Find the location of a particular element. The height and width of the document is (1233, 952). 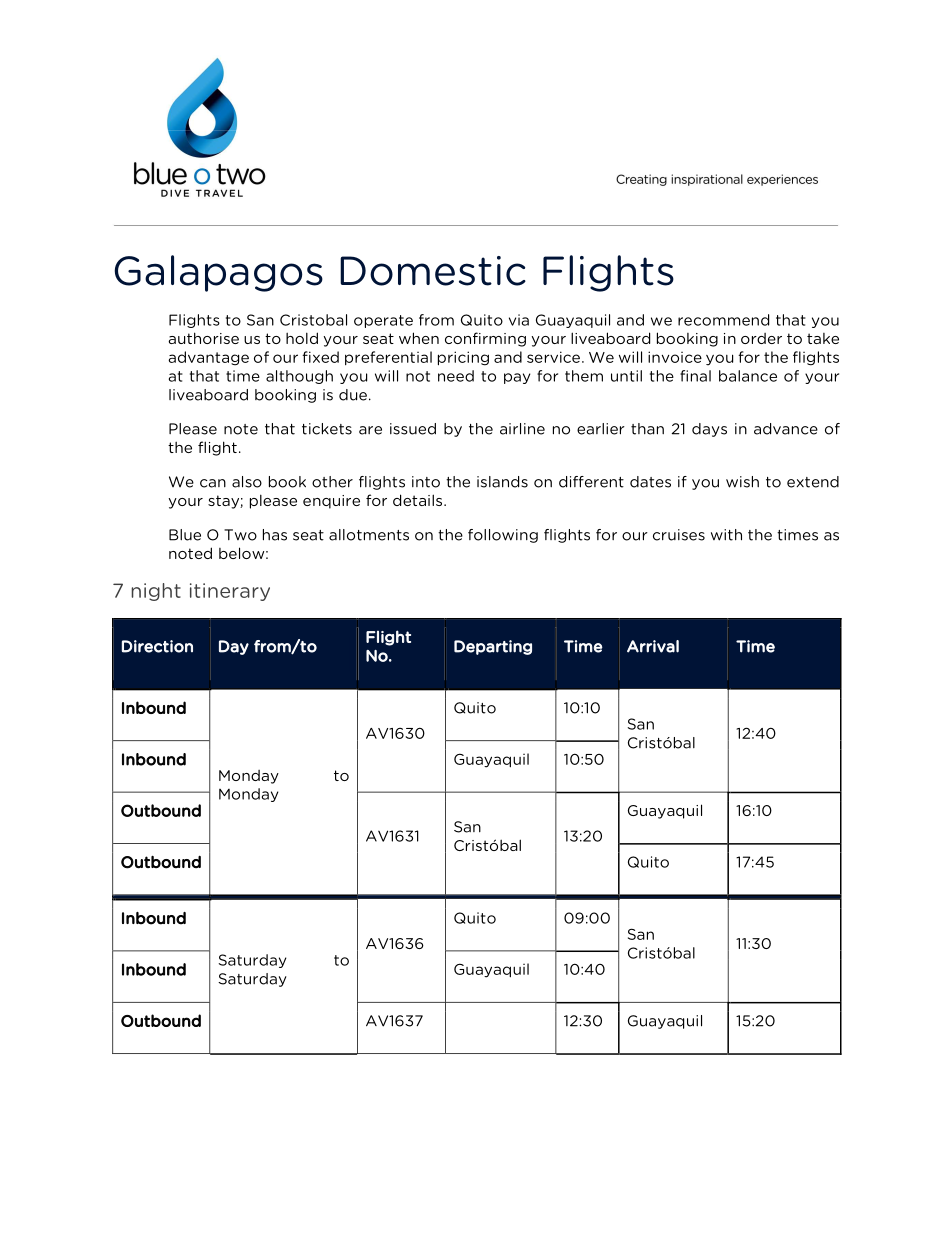

islands is located at coordinates (502, 482).
